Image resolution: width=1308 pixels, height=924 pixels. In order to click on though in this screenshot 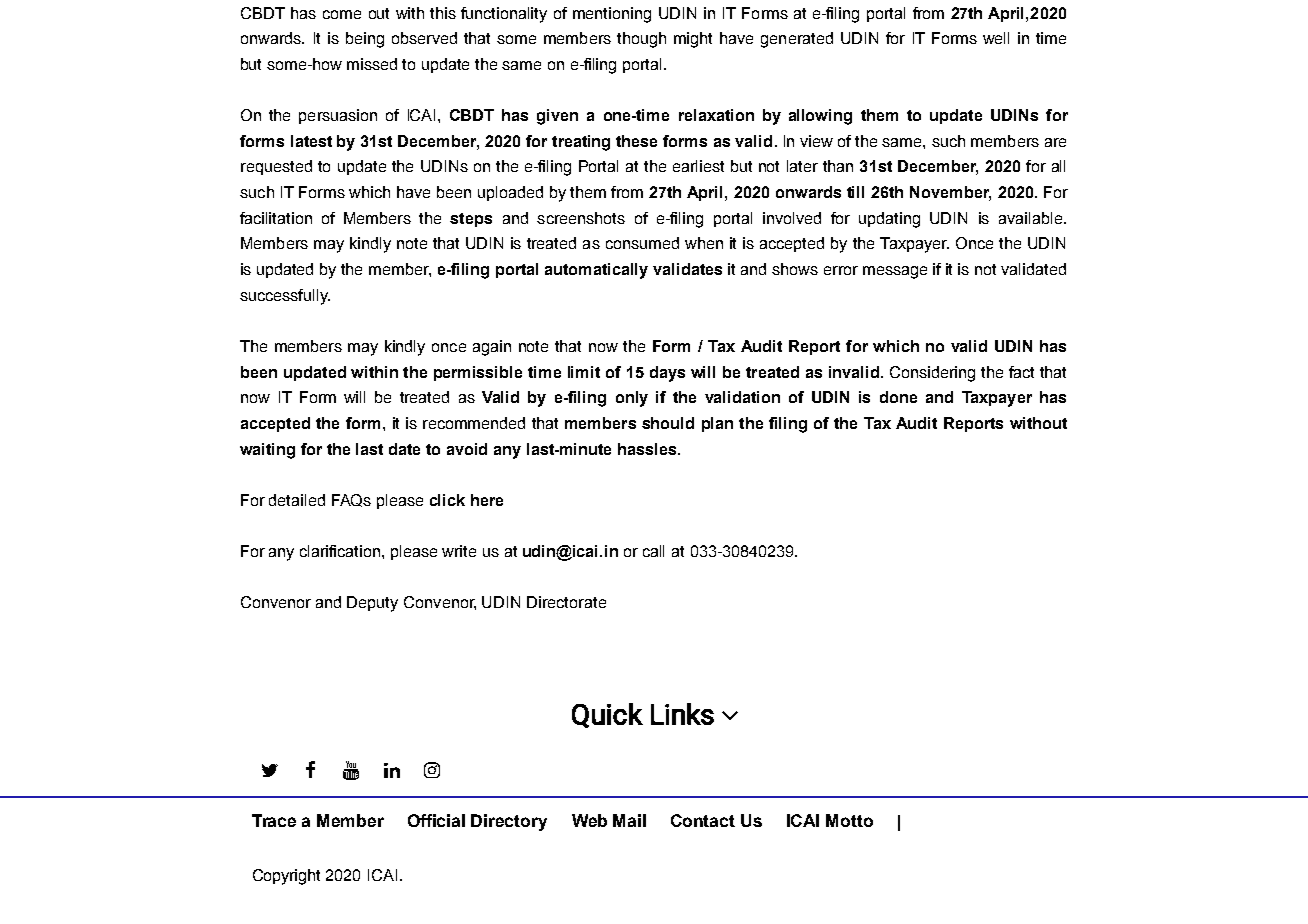, I will do `click(641, 40)`.
